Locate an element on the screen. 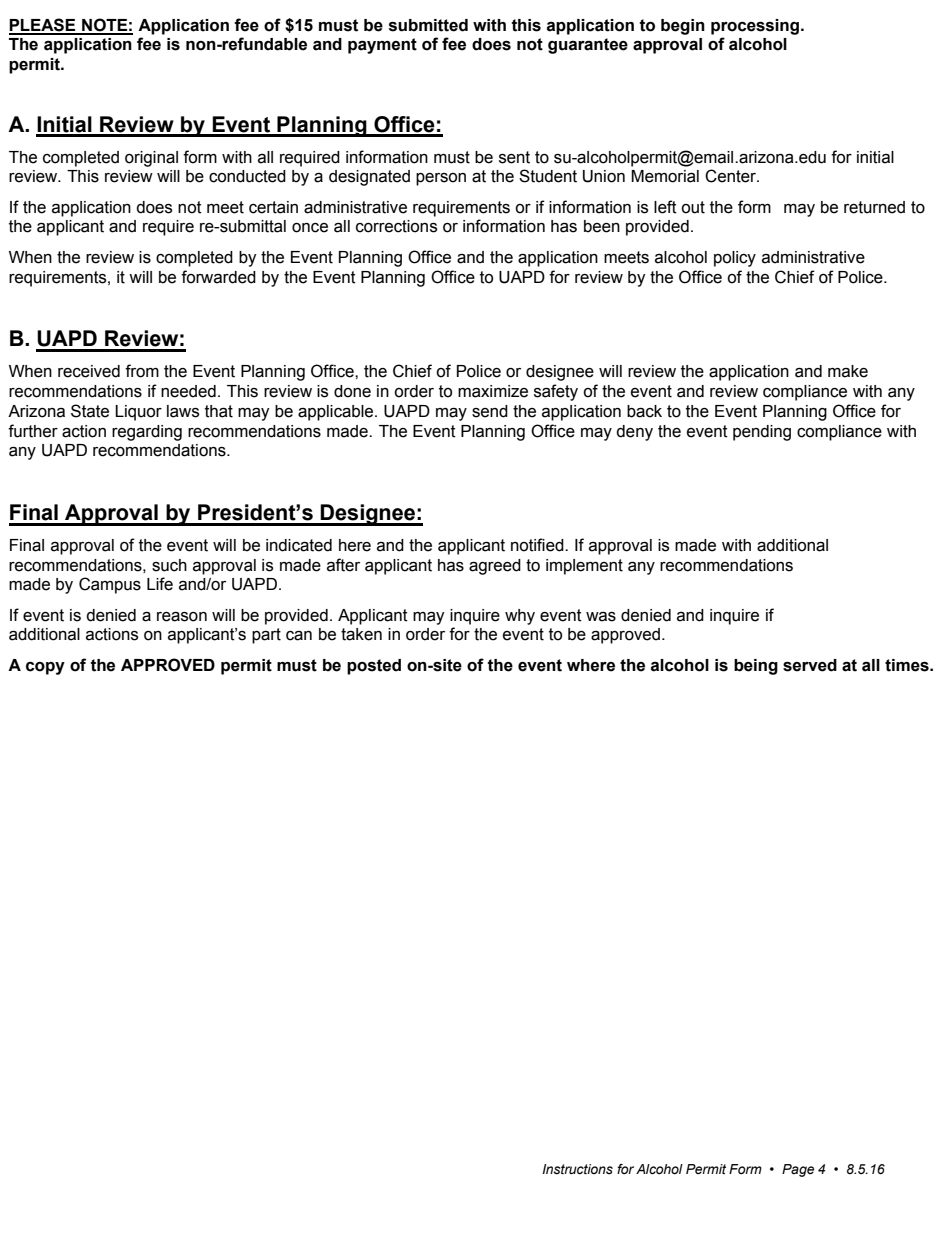  copy is located at coordinates (45, 668).
